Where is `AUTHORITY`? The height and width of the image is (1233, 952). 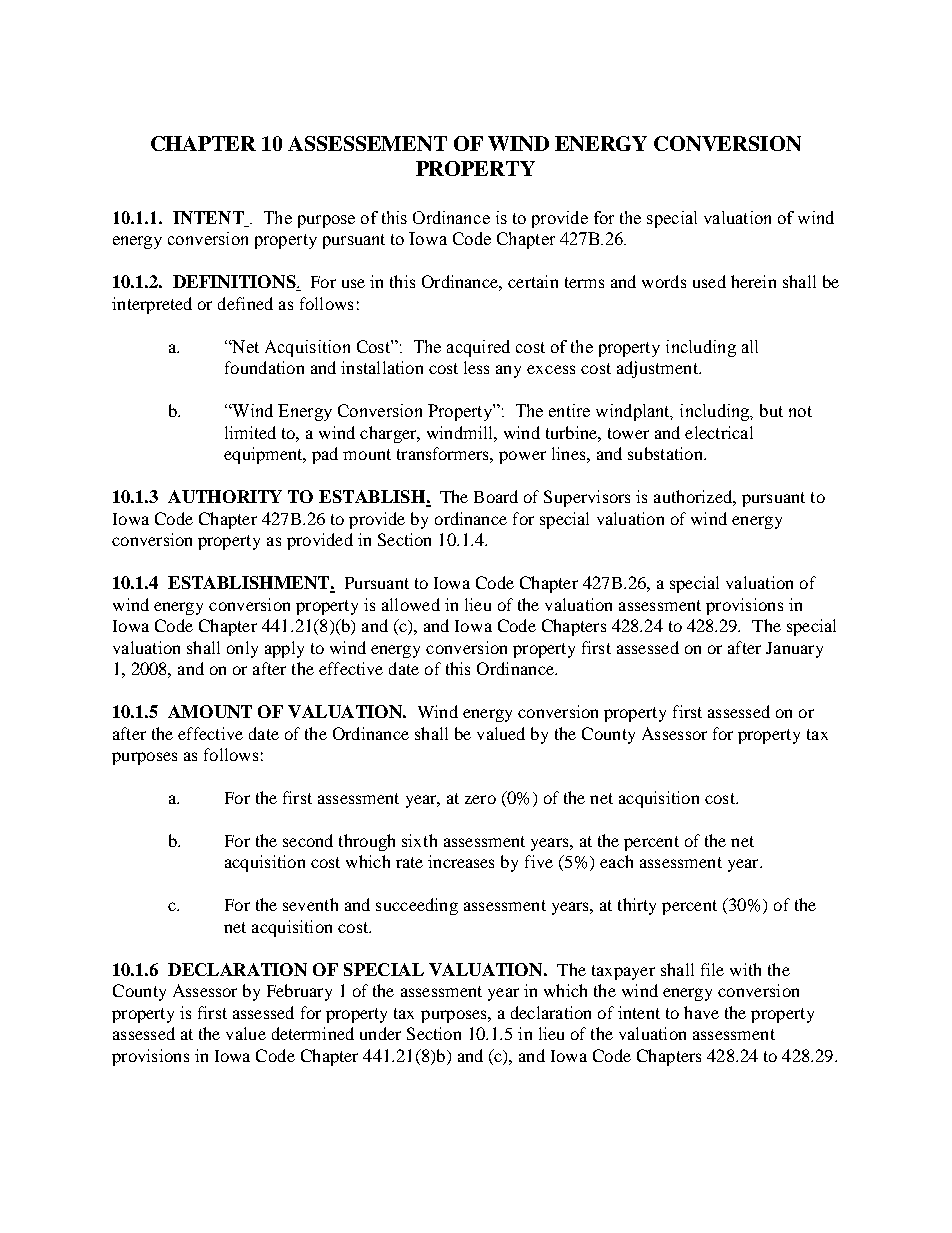
AUTHORITY is located at coordinates (225, 496).
